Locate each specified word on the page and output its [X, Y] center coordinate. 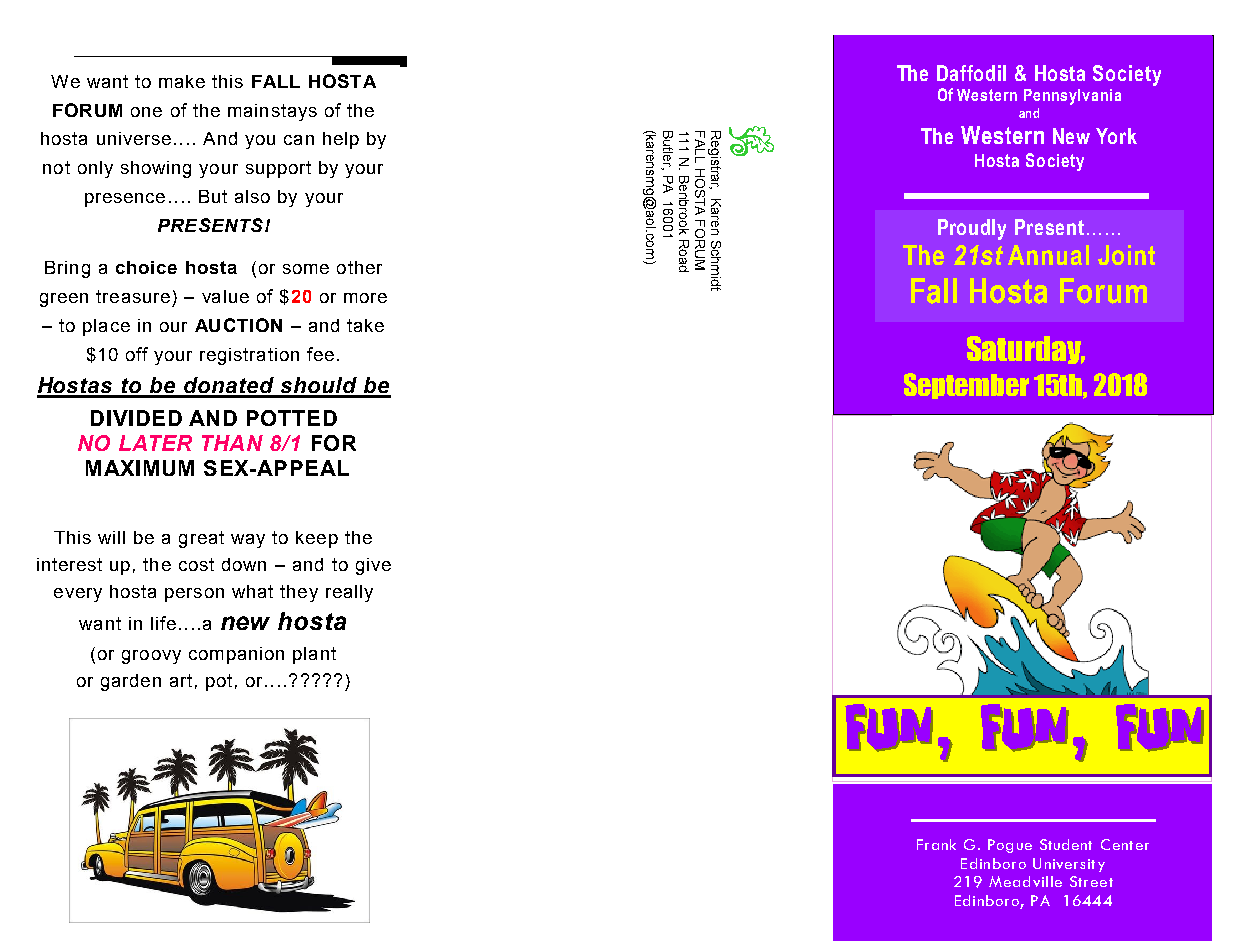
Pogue [1010, 846]
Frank [936, 844]
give [373, 566]
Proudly [972, 229]
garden [131, 682]
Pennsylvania [1072, 97]
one [146, 112]
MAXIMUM [140, 468]
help [341, 140]
